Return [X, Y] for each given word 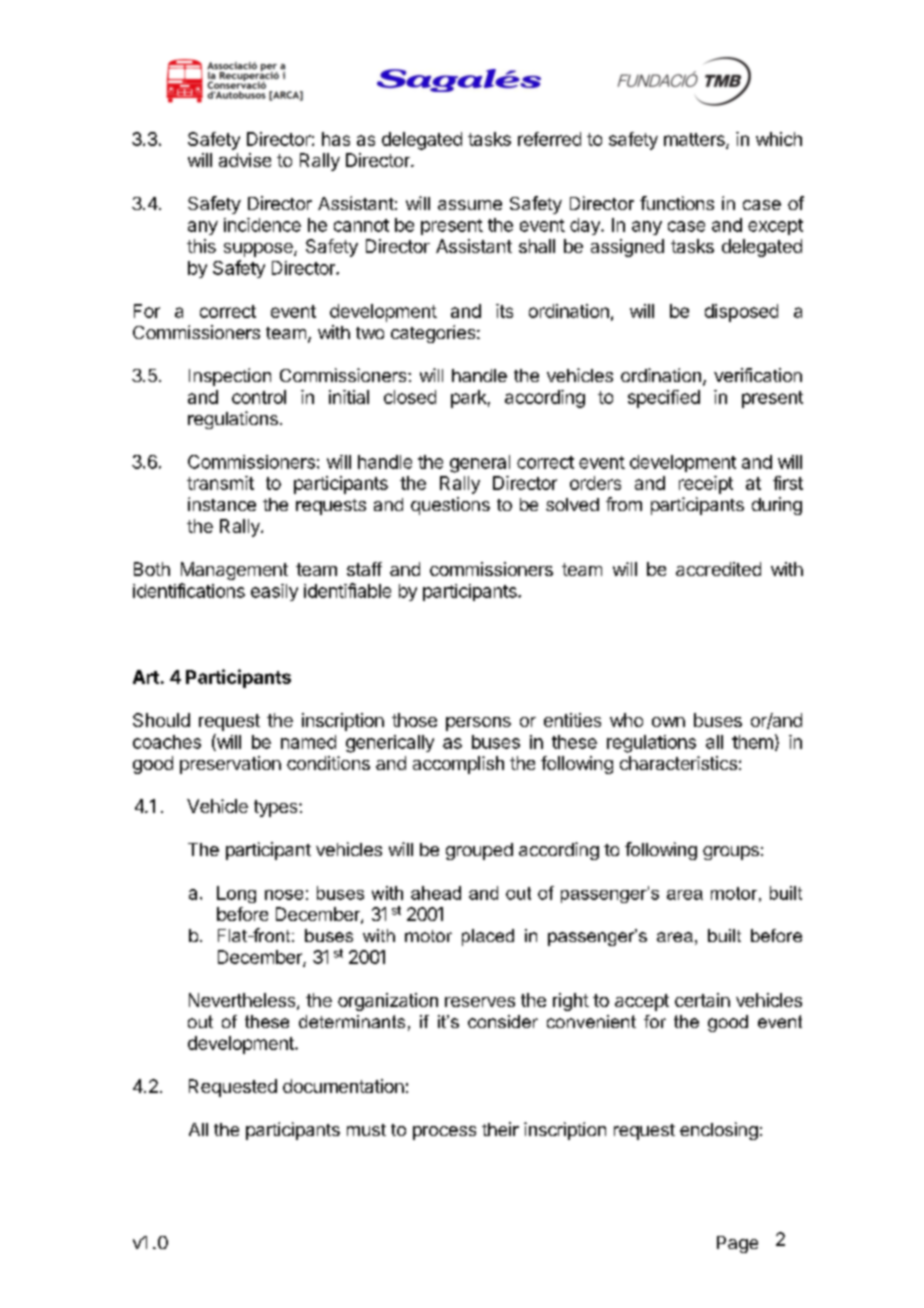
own [668, 722]
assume [470, 205]
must [366, 1130]
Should [161, 720]
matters [695, 140]
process [444, 1133]
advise [245, 160]
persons [478, 724]
